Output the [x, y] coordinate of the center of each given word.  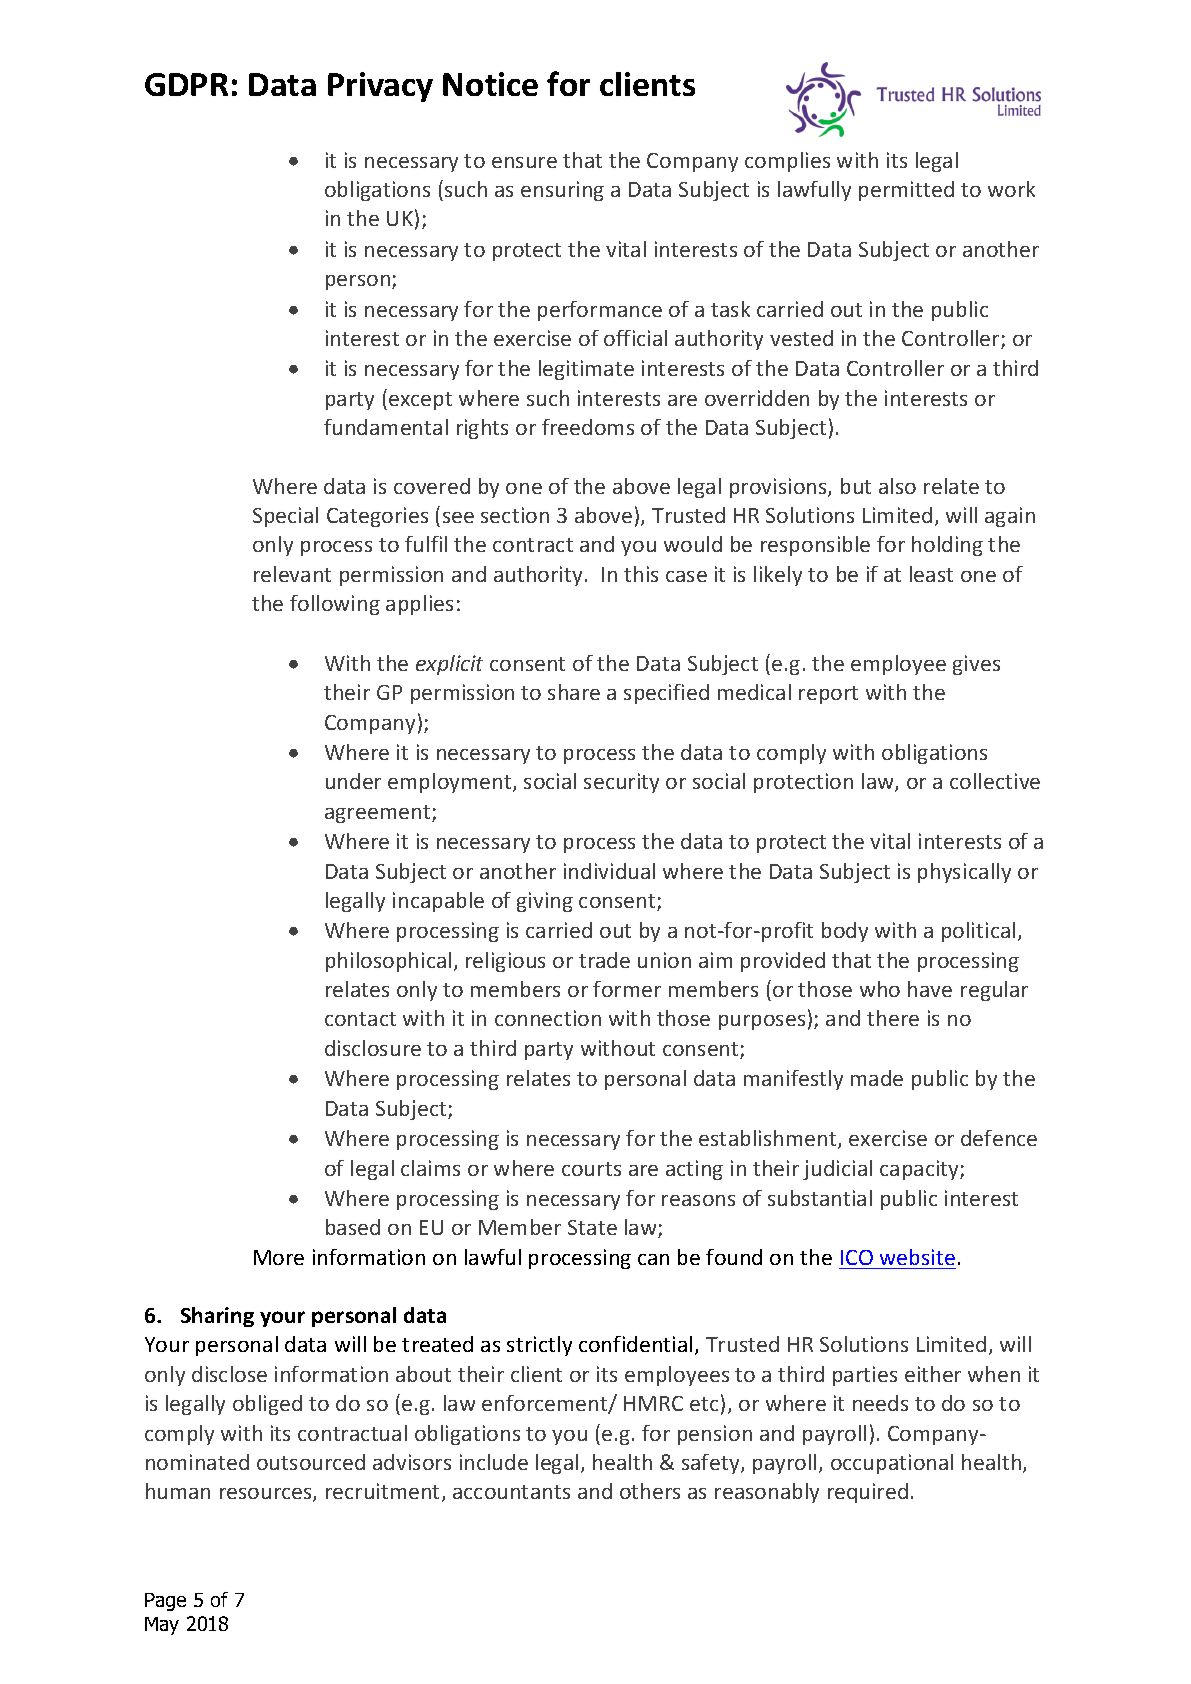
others [650, 1491]
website [917, 1257]
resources [267, 1495]
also [897, 486]
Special [285, 517]
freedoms [588, 427]
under [353, 781]
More [279, 1257]
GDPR [186, 84]
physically [964, 873]
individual [609, 871]
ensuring [562, 191]
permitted [906, 191]
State [592, 1227]
